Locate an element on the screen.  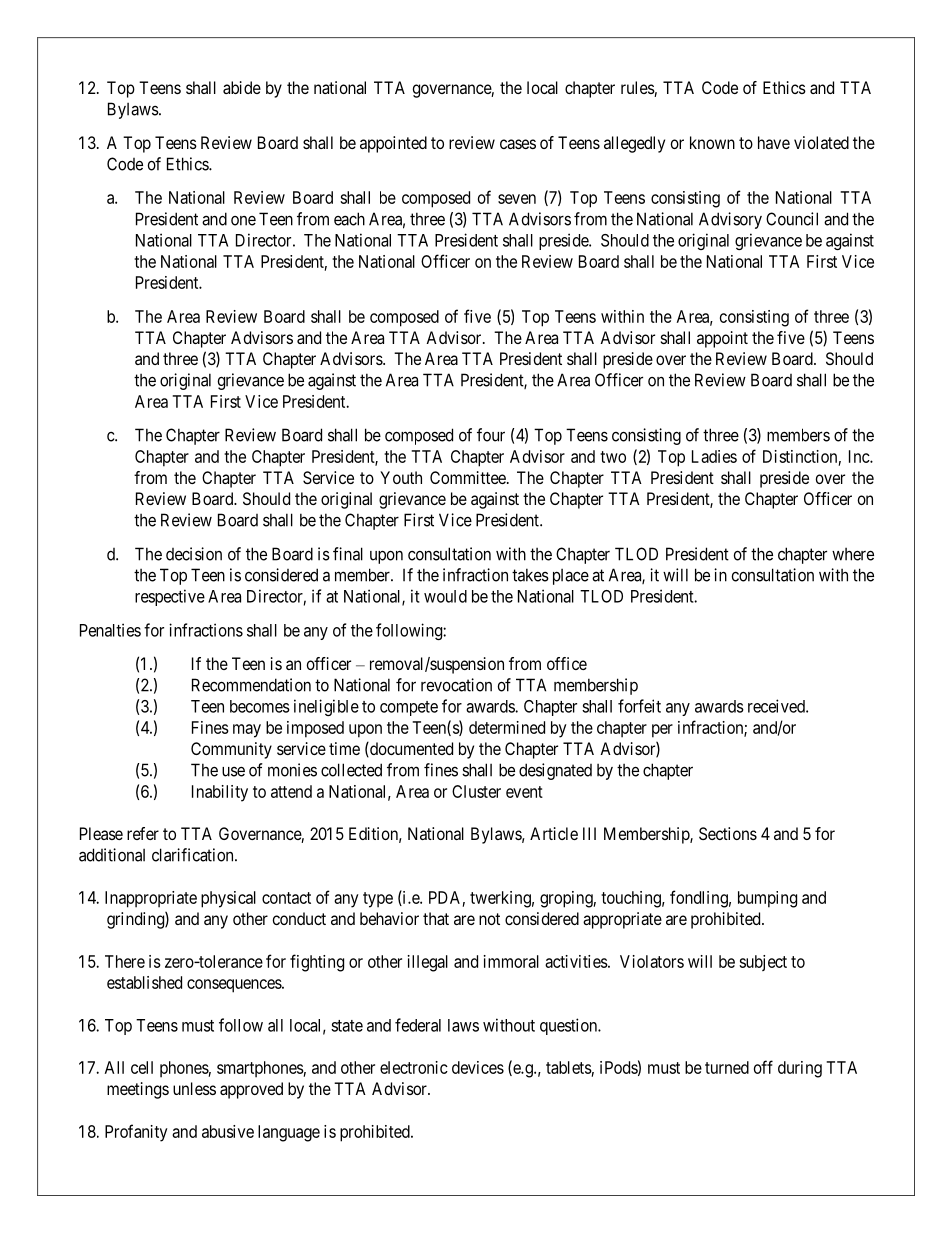
abide is located at coordinates (242, 87).
